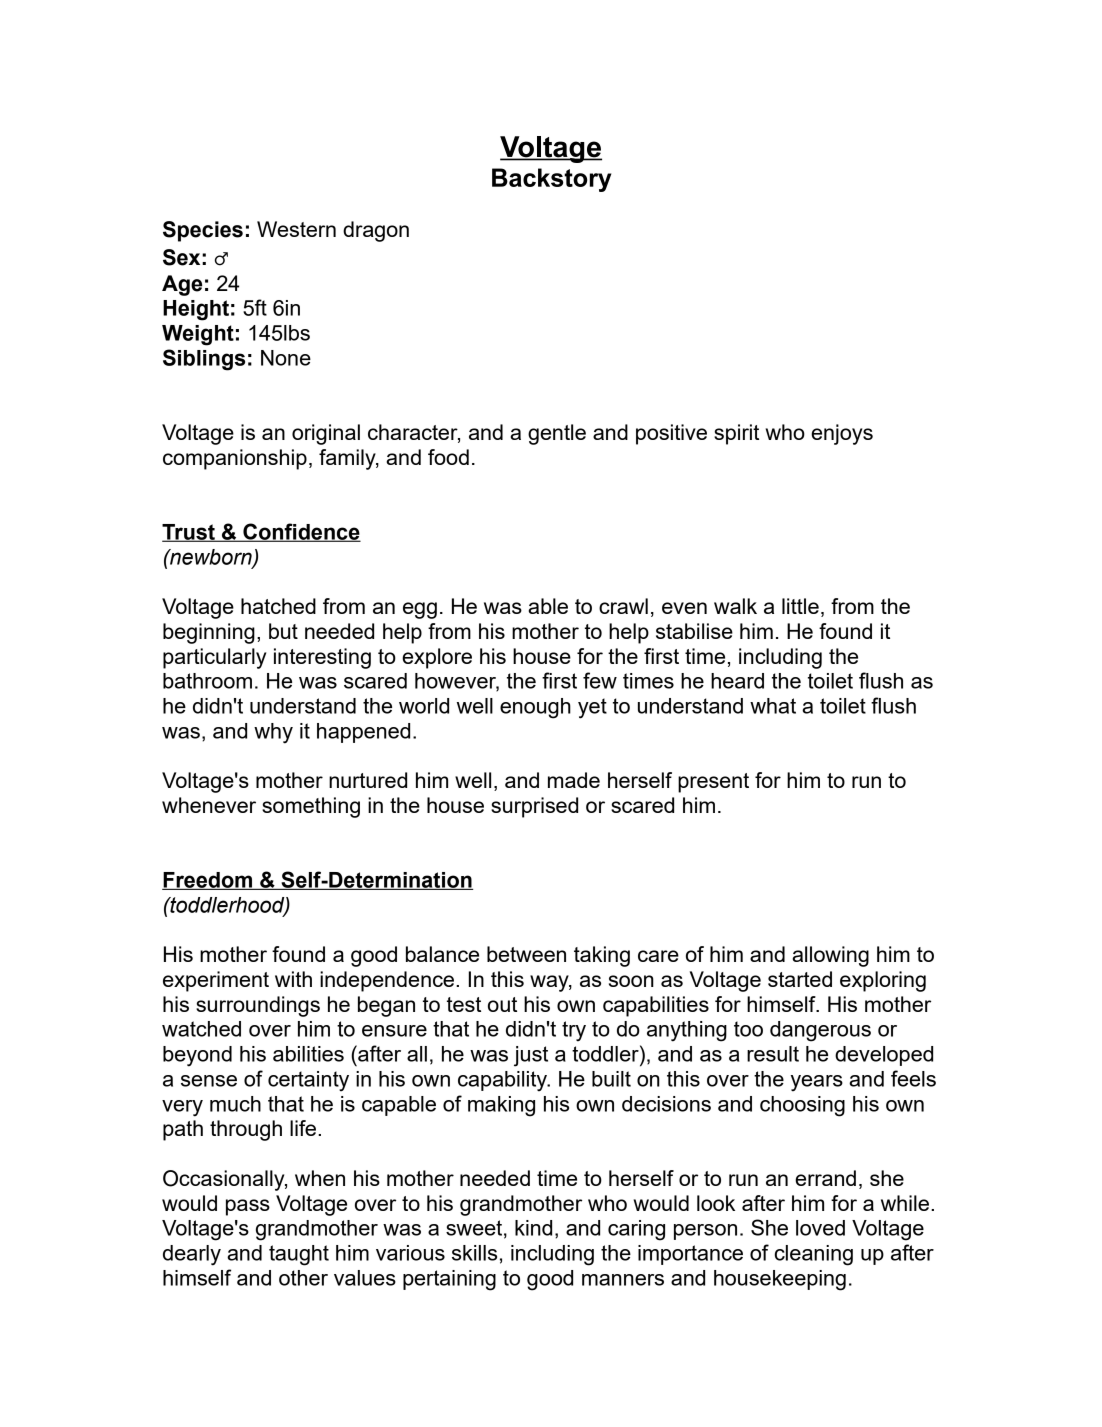  What do you see at coordinates (526, 954) in the screenshot?
I see `between` at bounding box center [526, 954].
